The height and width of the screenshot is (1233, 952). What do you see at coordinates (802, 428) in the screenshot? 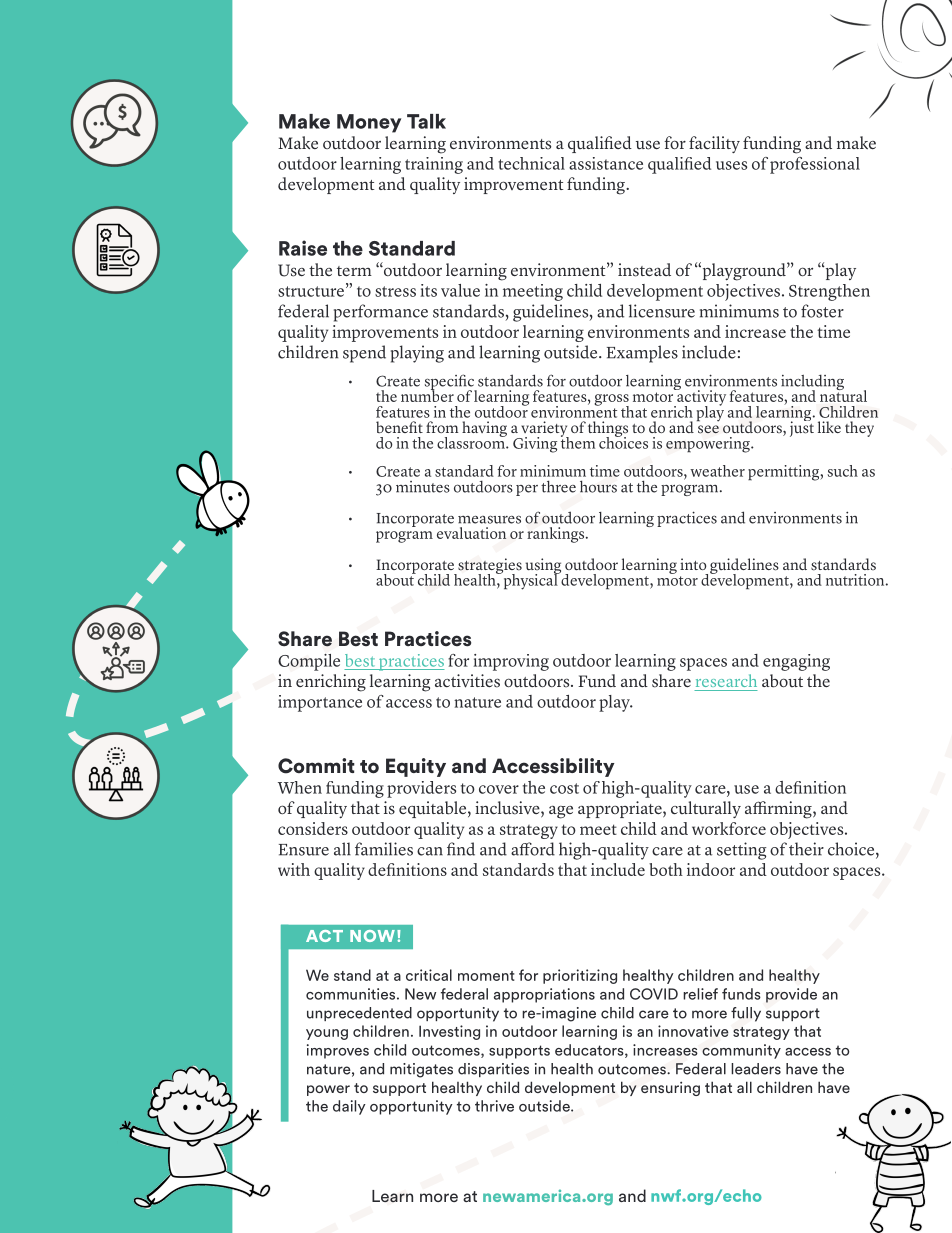
I see `just` at bounding box center [802, 428].
